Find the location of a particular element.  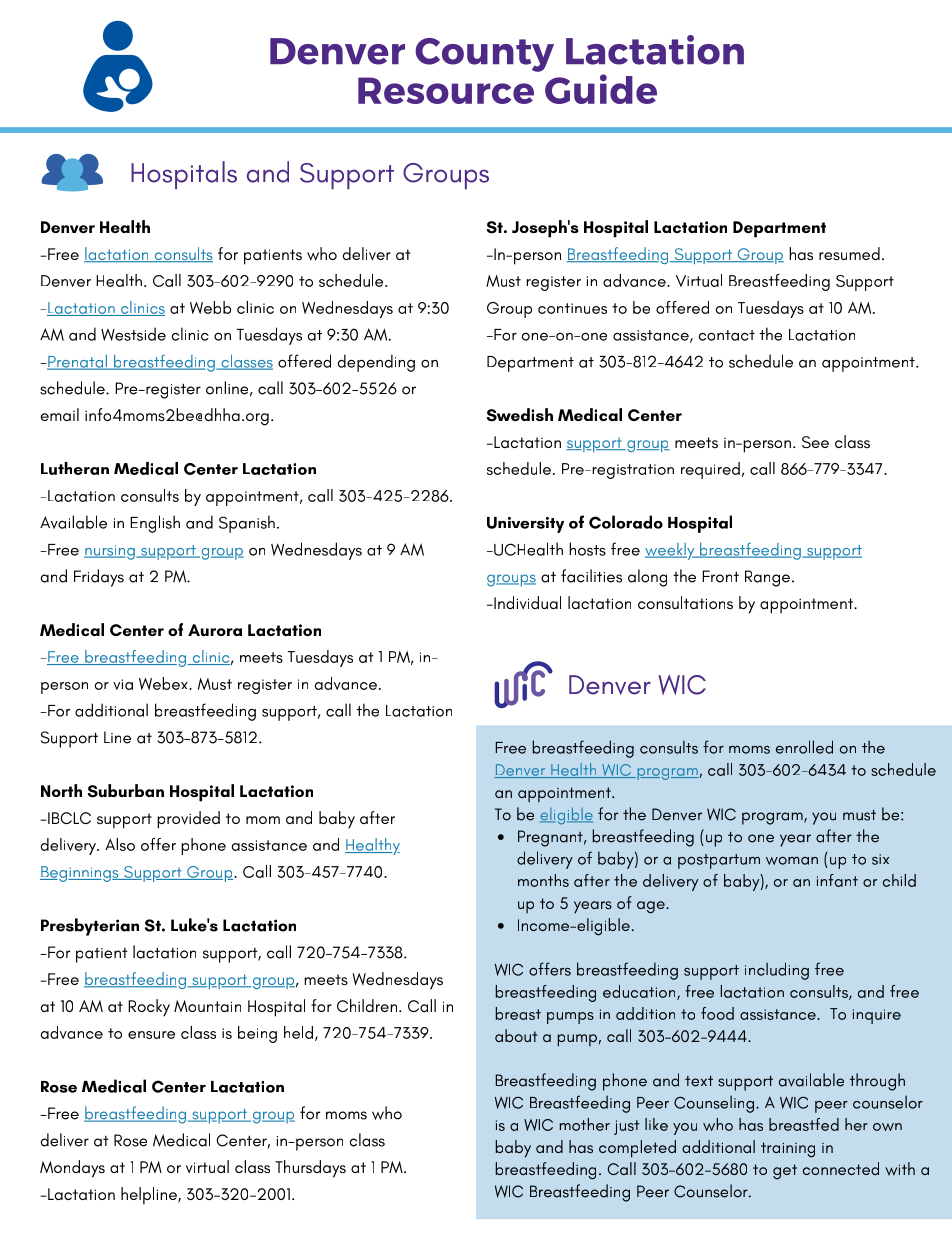

Resource is located at coordinates (446, 90).
